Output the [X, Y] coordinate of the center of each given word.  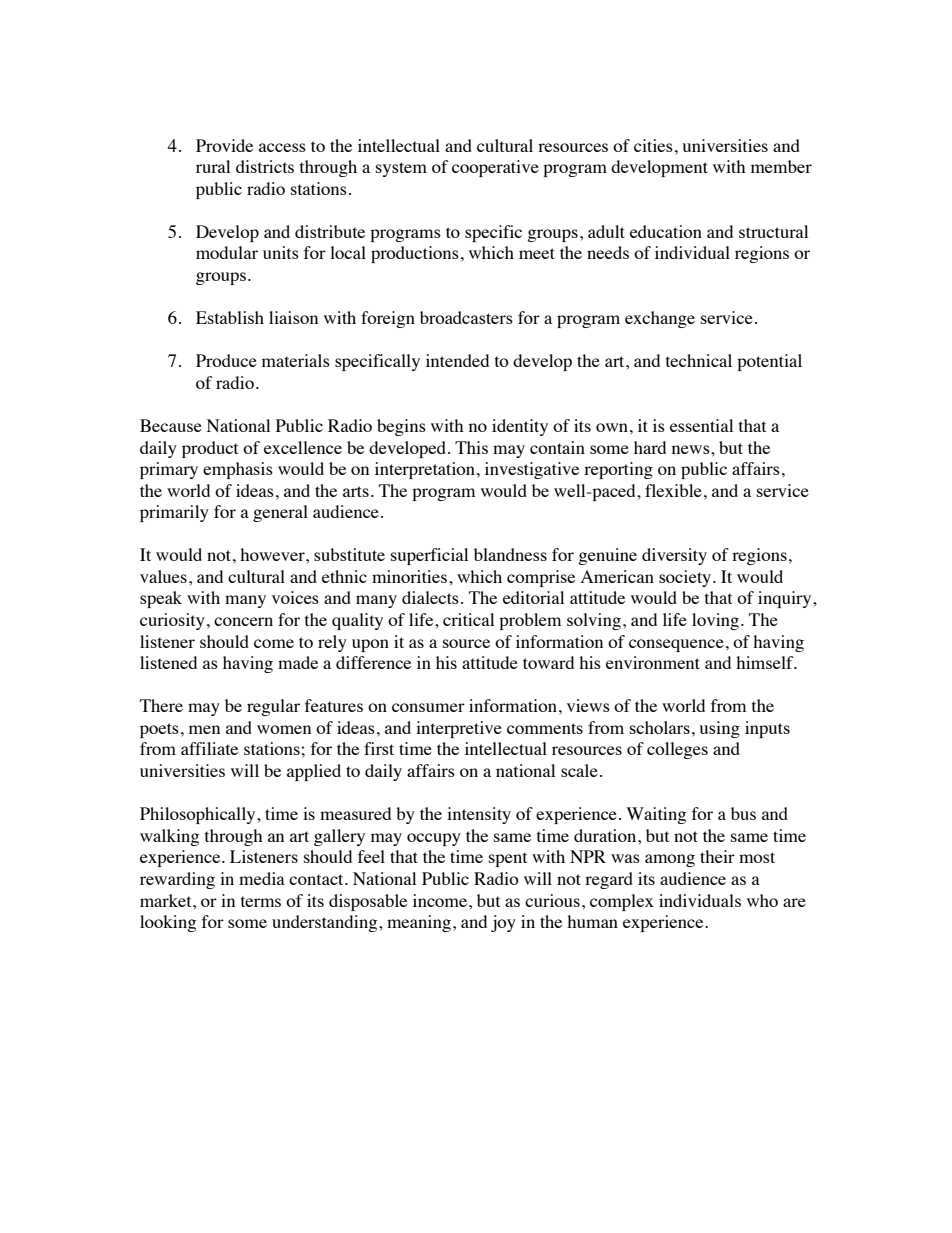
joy [503, 923]
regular [273, 707]
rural [213, 166]
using [719, 729]
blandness [510, 554]
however [273, 554]
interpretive [459, 729]
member [781, 166]
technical [699, 360]
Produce [226, 360]
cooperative [495, 168]
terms [261, 901]
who [762, 900]
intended [457, 360]
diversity [674, 556]
